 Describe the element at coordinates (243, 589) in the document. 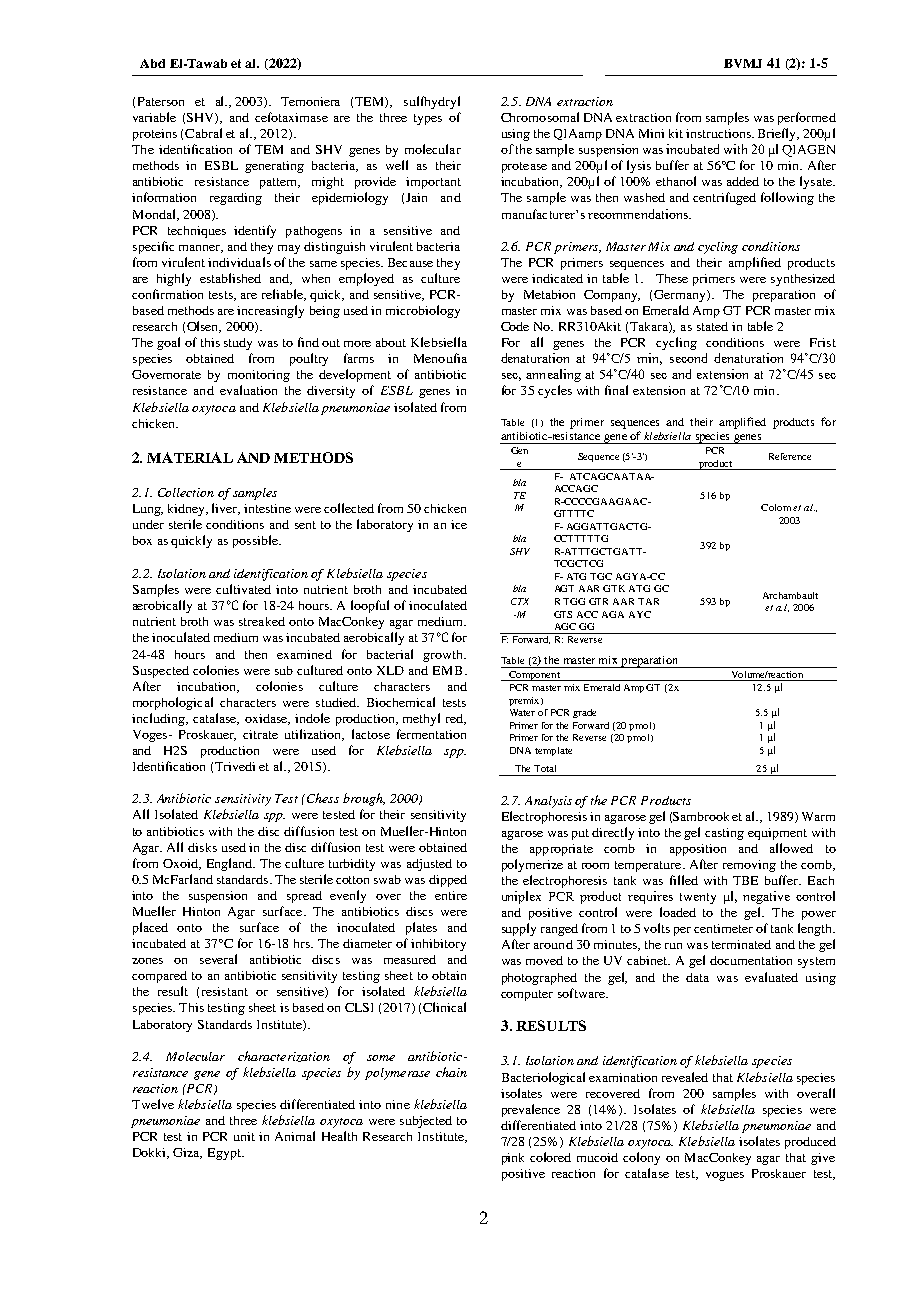

I see `cultivated` at that location.
